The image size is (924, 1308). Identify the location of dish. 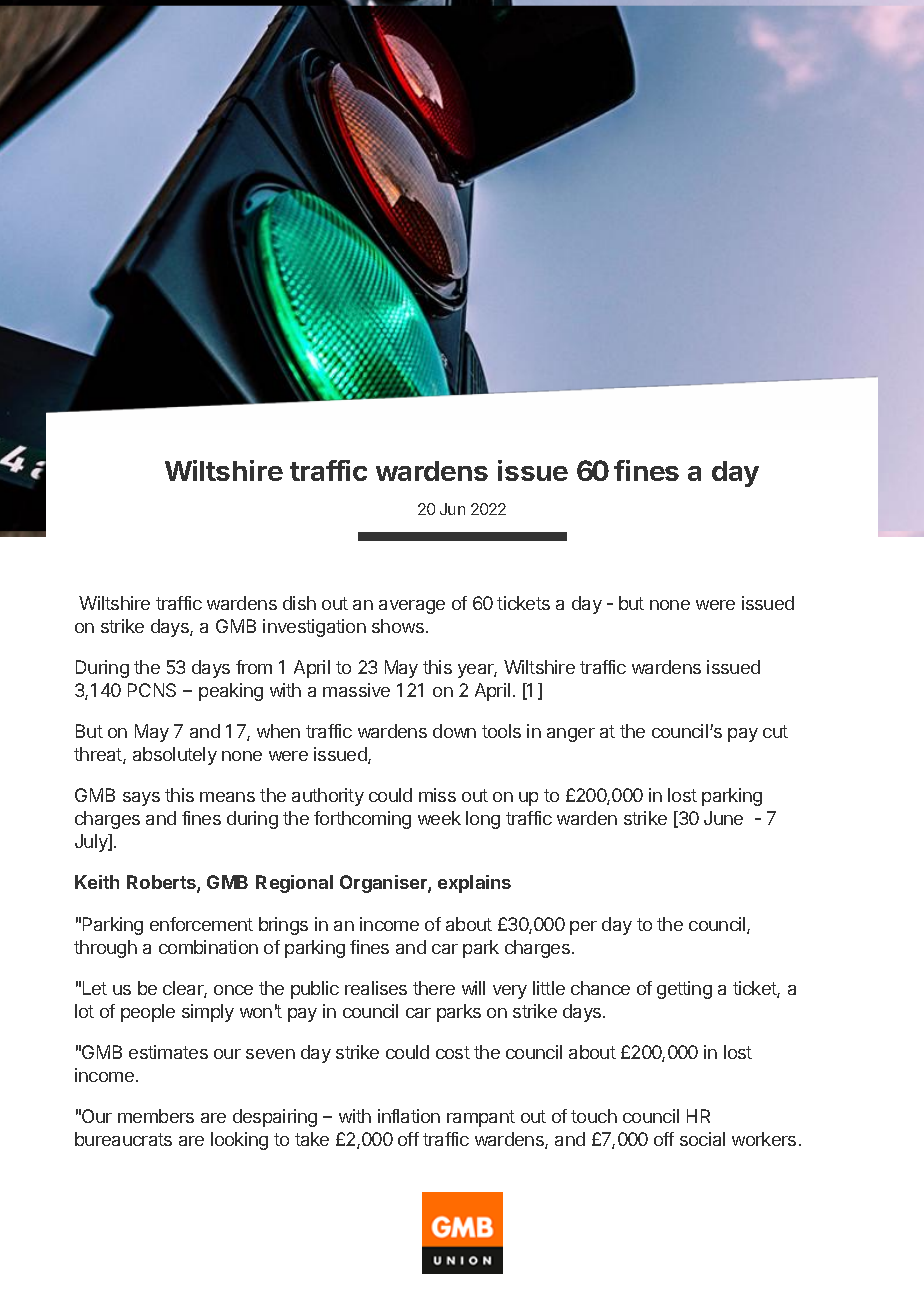
(299, 603).
